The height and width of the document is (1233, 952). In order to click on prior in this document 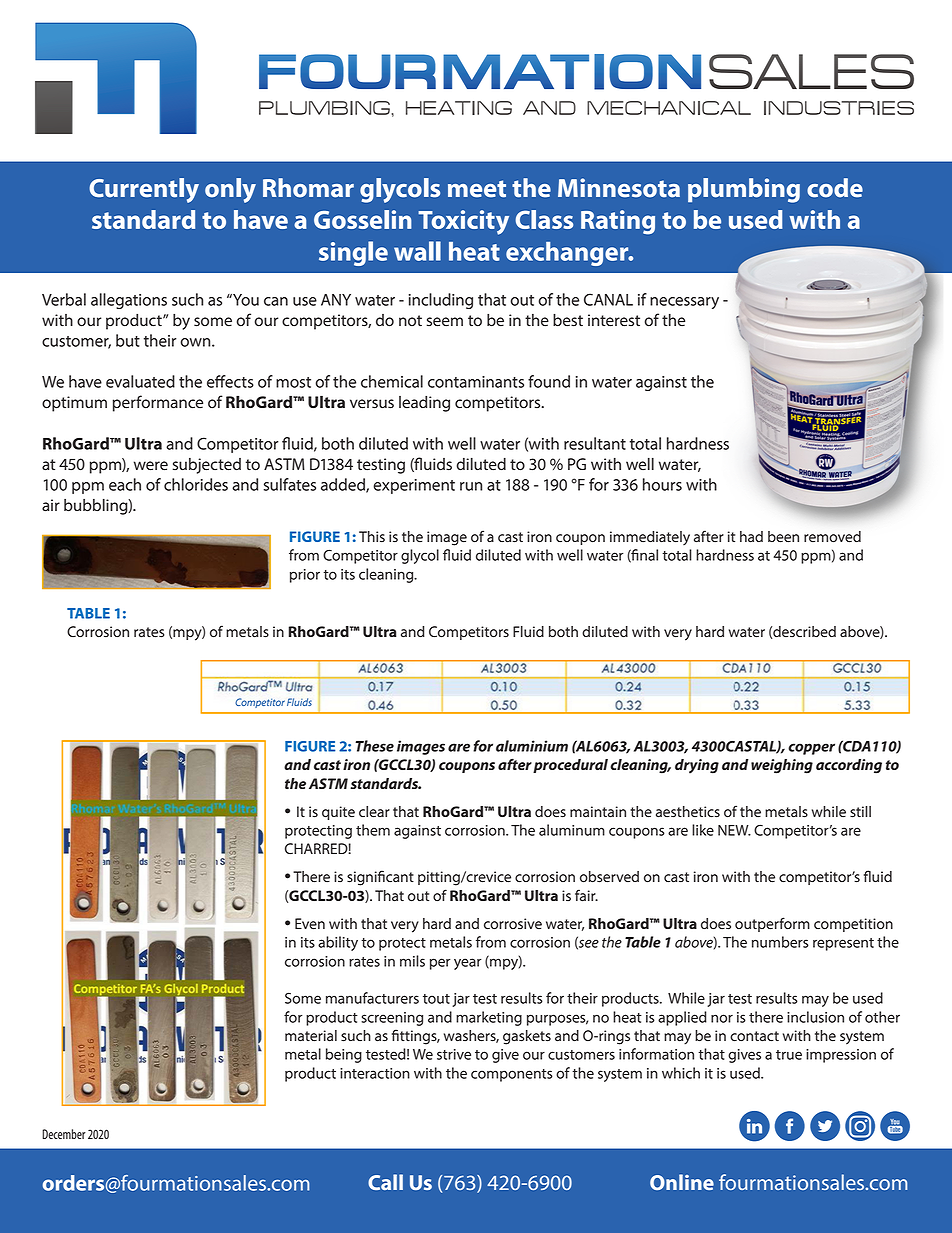, I will do `click(305, 576)`.
